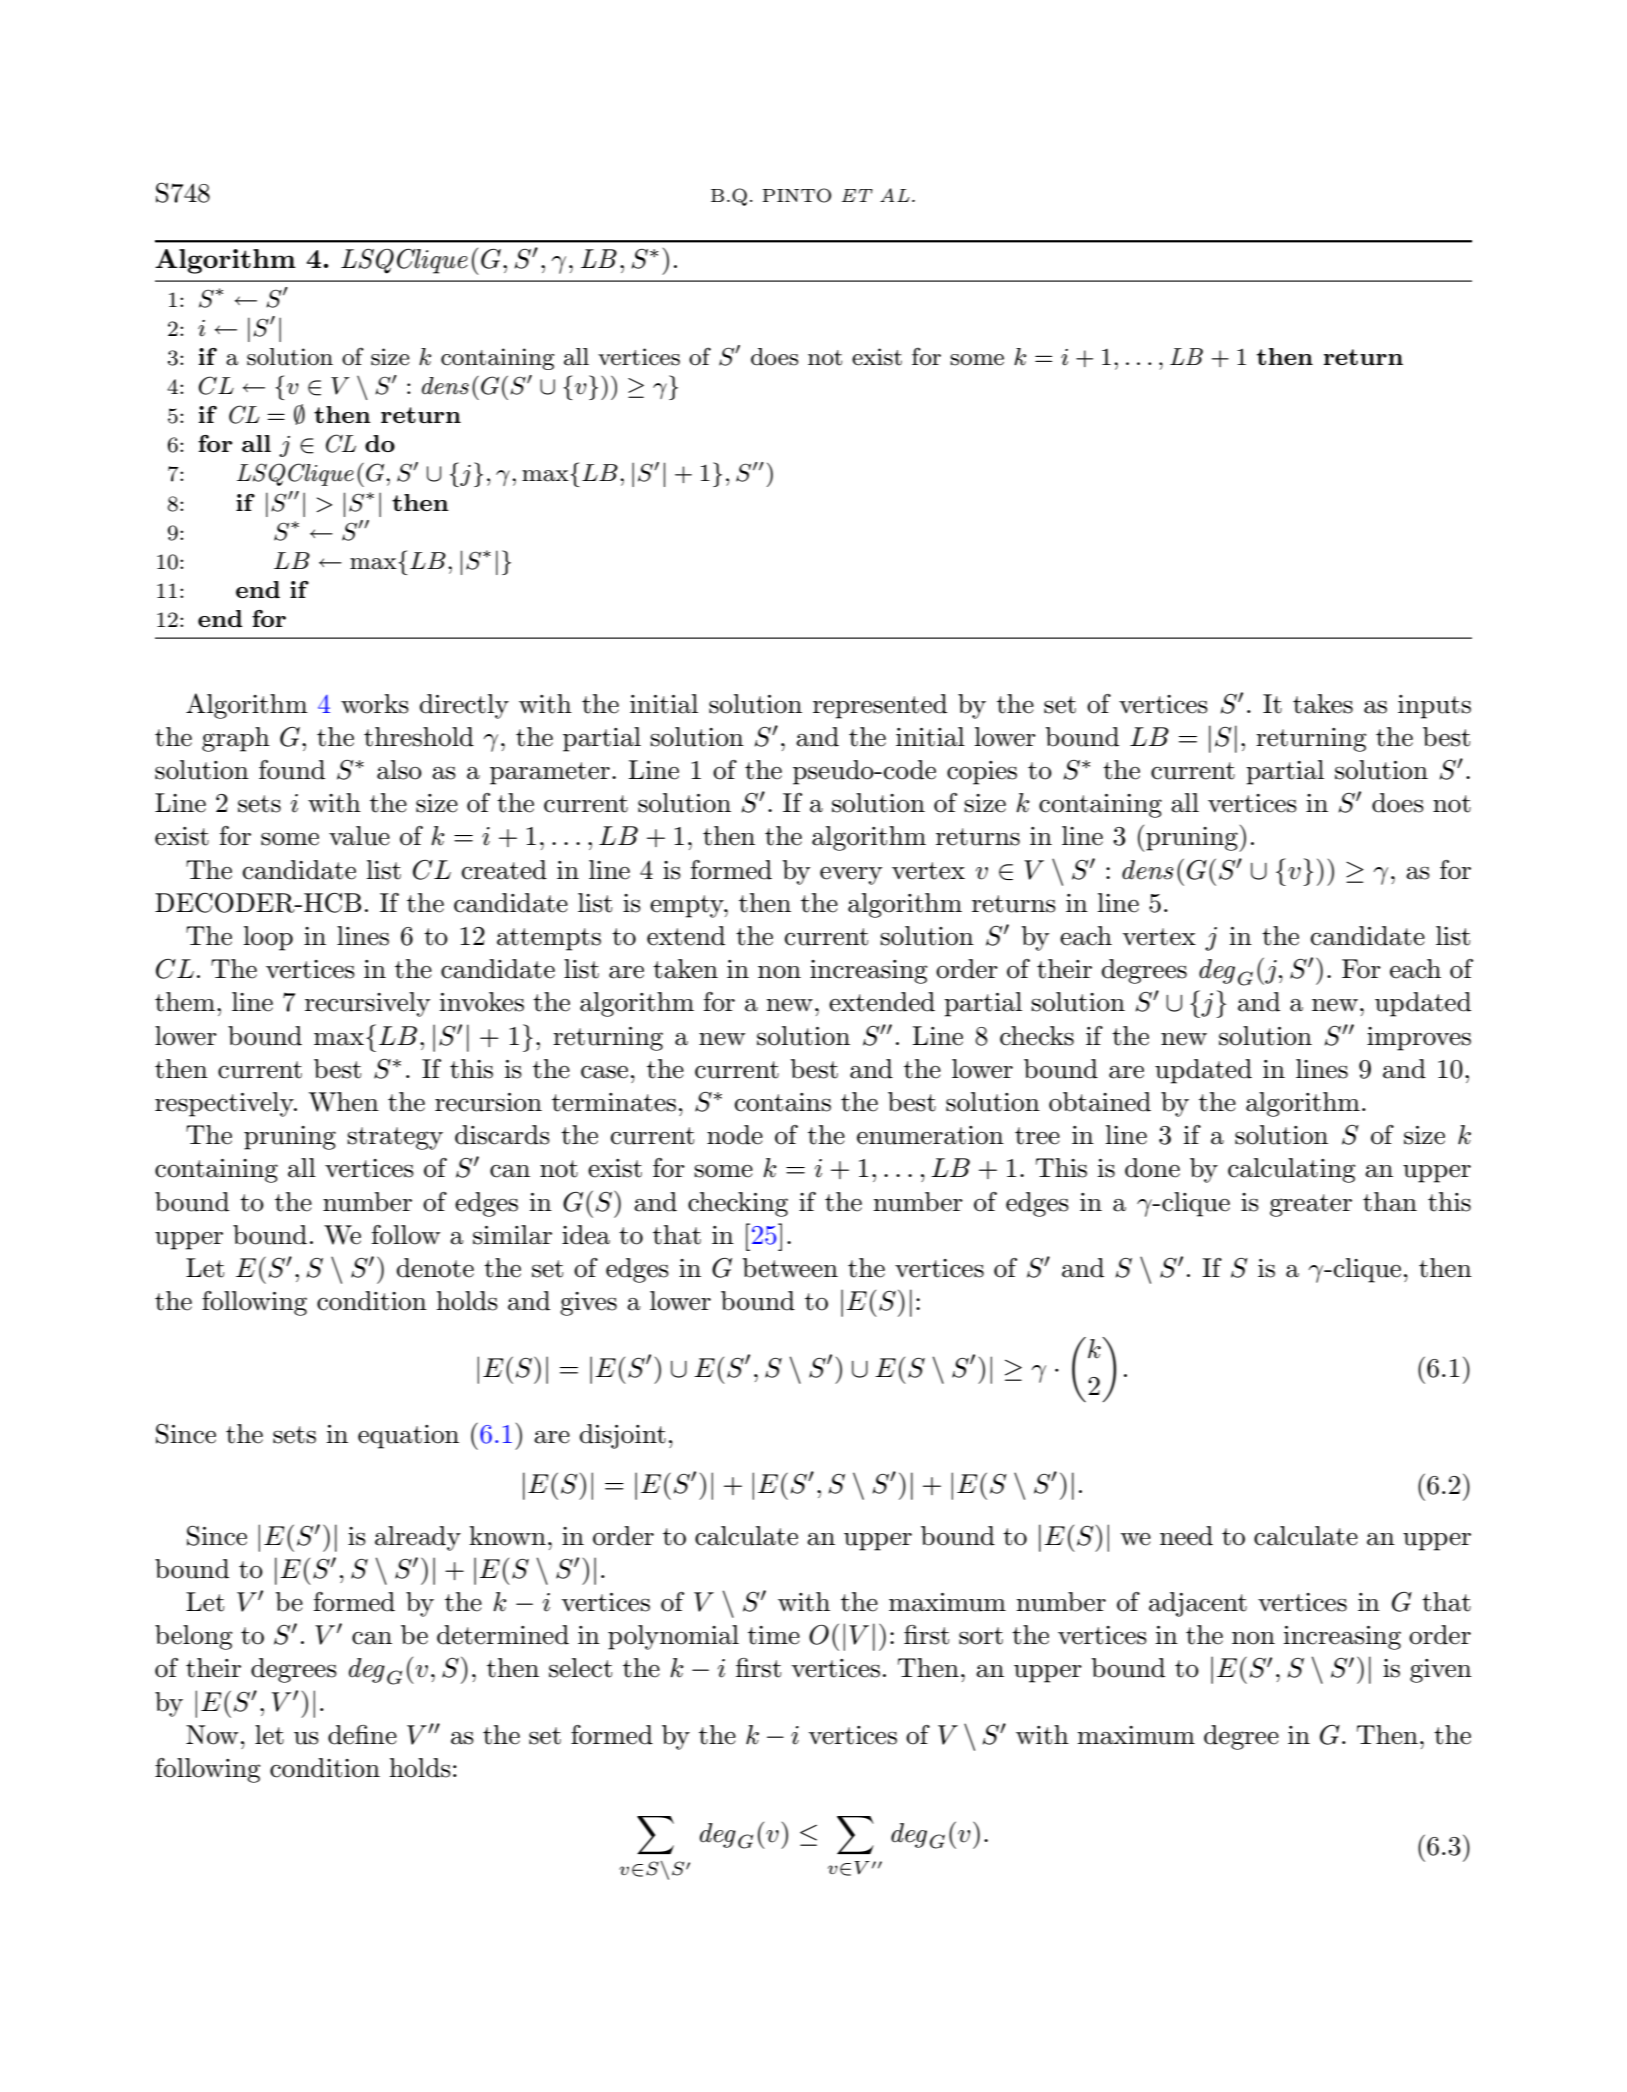 This screenshot has width=1627, height=2092. Describe the element at coordinates (1419, 1039) in the screenshot. I see `improves` at that location.
